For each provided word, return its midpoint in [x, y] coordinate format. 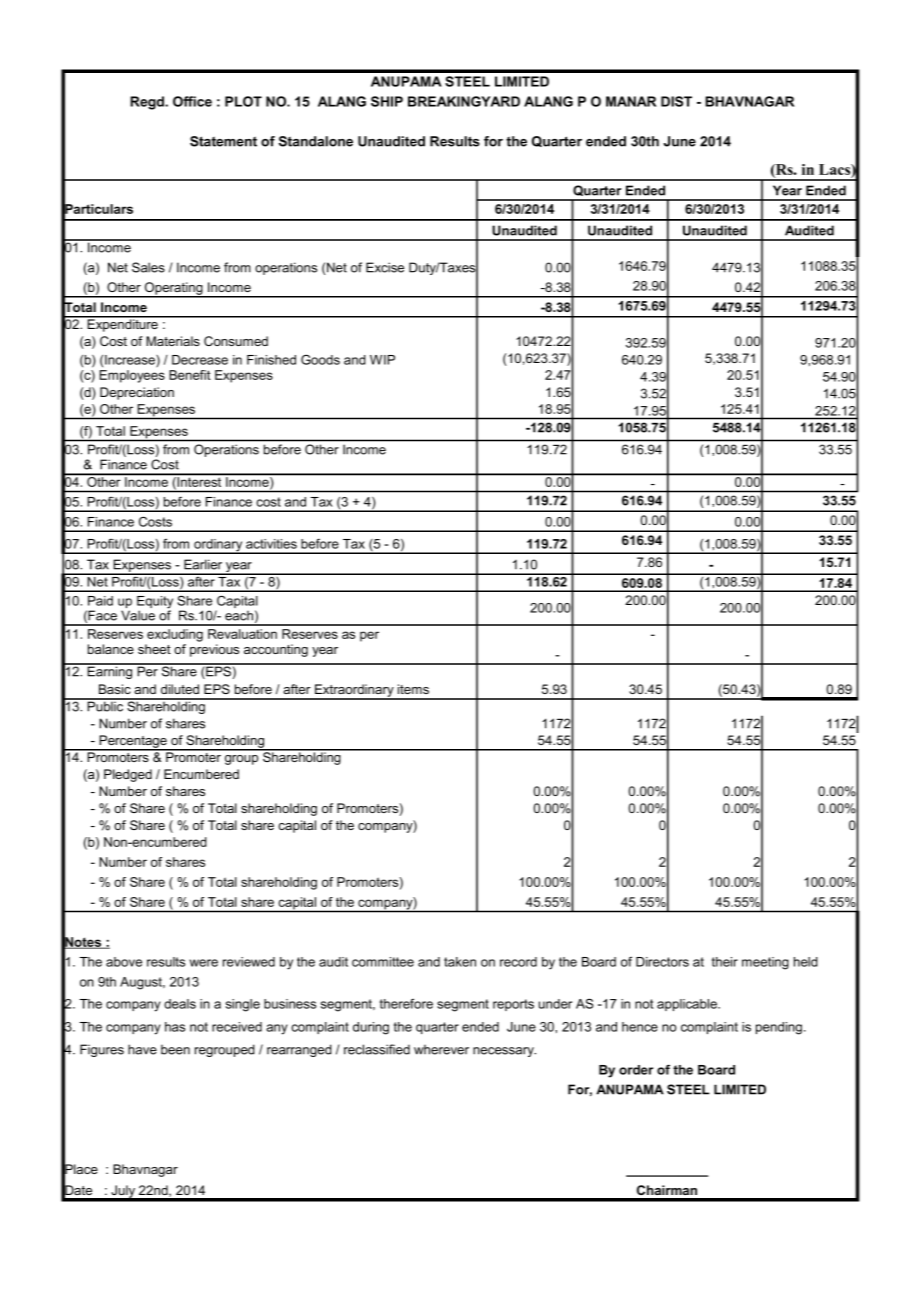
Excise [385, 267]
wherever [441, 1049]
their [725, 962]
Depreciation [137, 393]
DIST [676, 101]
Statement [223, 141]
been [175, 1049]
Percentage [133, 742]
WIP [382, 360]
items [413, 689]
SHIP [387, 101]
